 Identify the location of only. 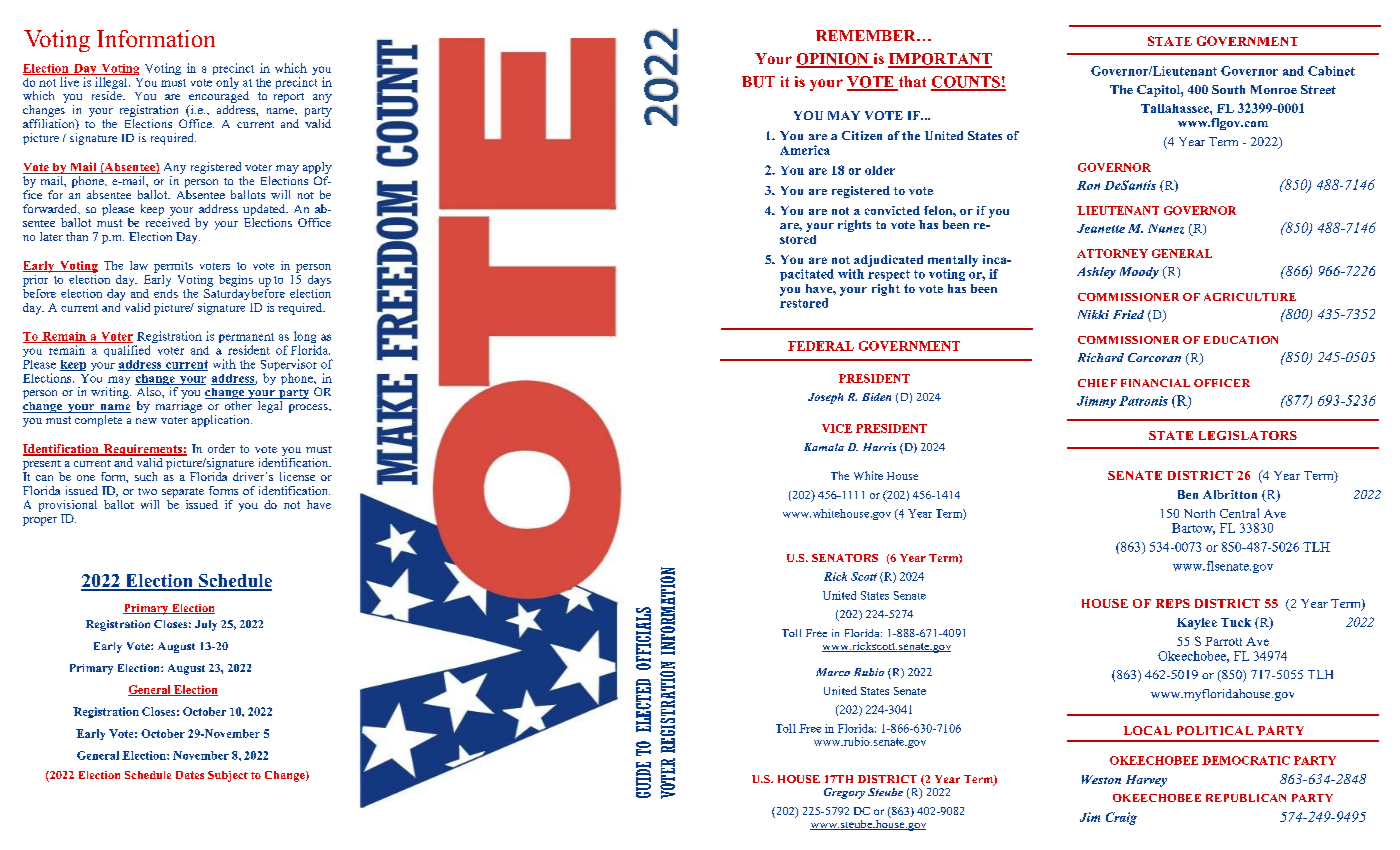
(227, 83).
